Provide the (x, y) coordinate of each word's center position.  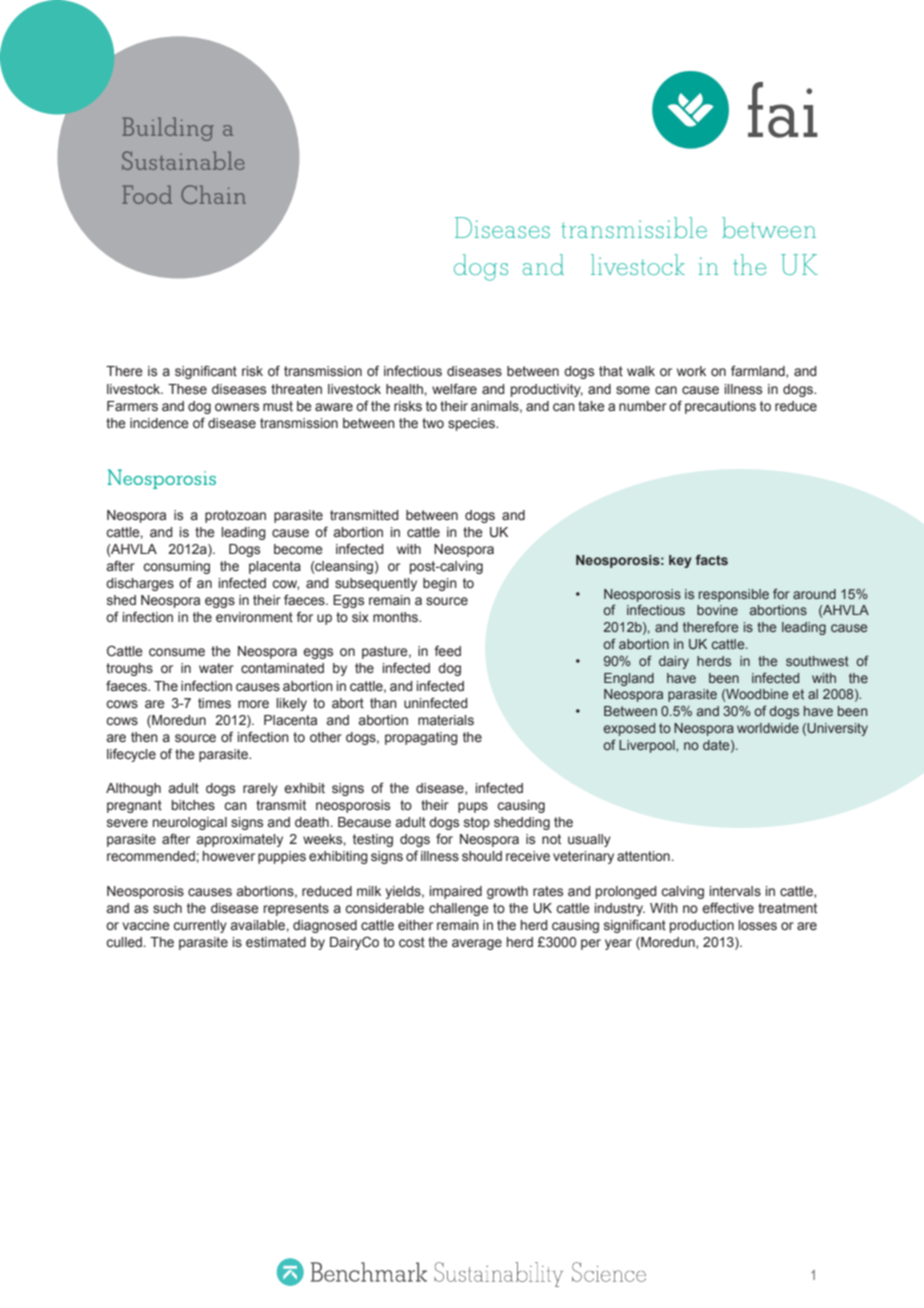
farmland (759, 371)
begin (440, 584)
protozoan (235, 516)
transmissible (634, 227)
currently (200, 926)
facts (711, 560)
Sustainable (183, 160)
